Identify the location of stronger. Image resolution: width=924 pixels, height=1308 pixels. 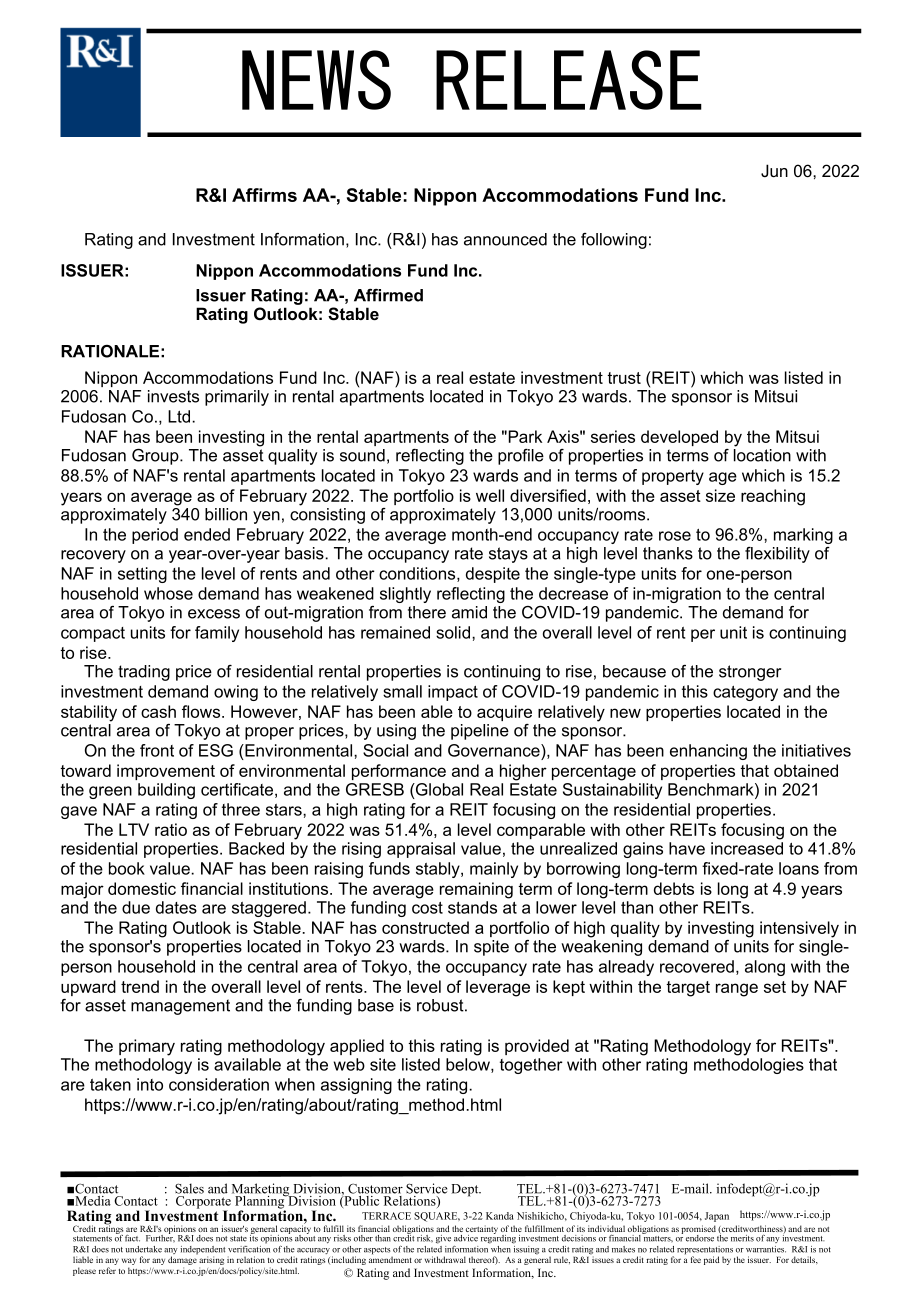
(750, 673).
